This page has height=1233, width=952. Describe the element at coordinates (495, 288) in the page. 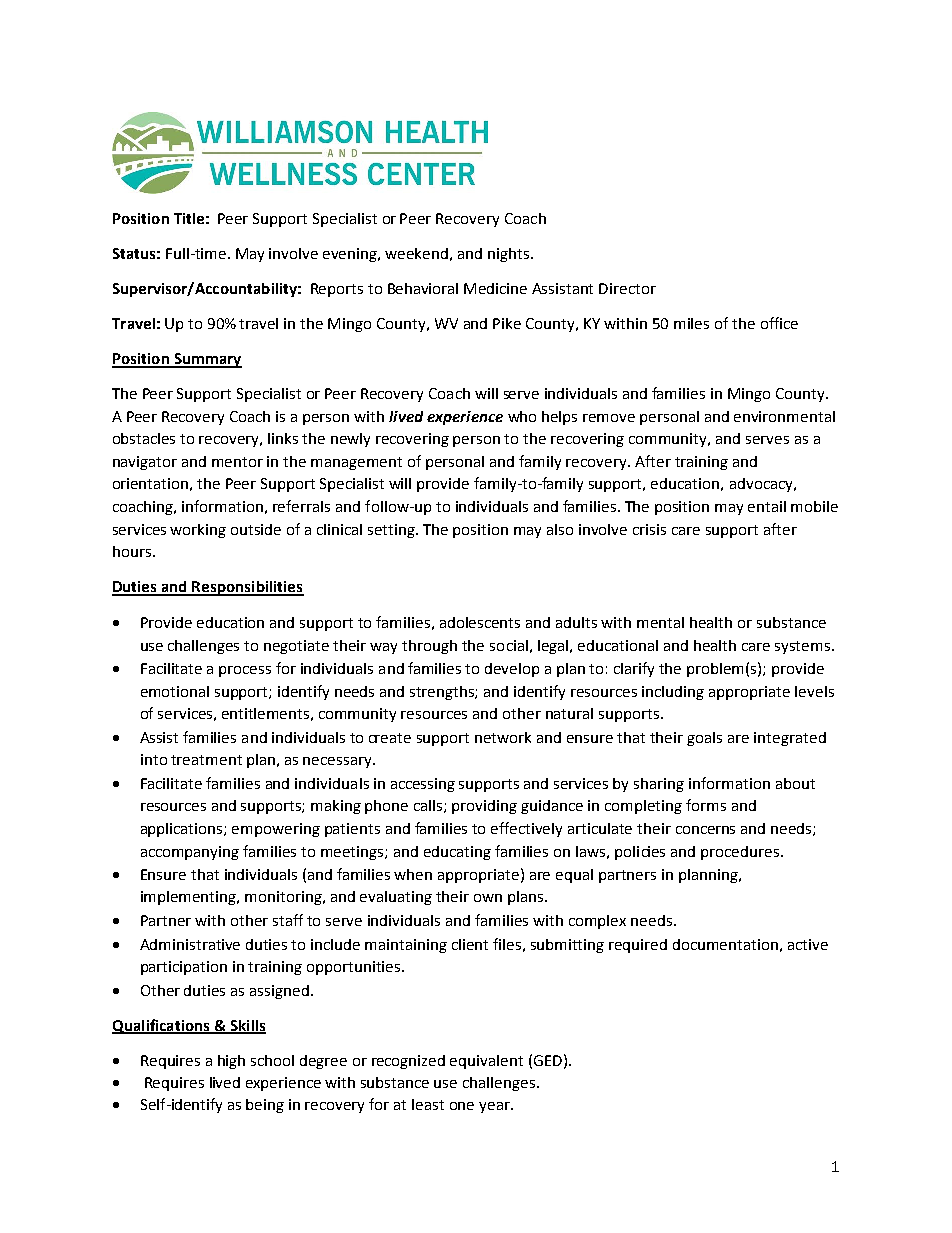

I see `Medicine` at that location.
